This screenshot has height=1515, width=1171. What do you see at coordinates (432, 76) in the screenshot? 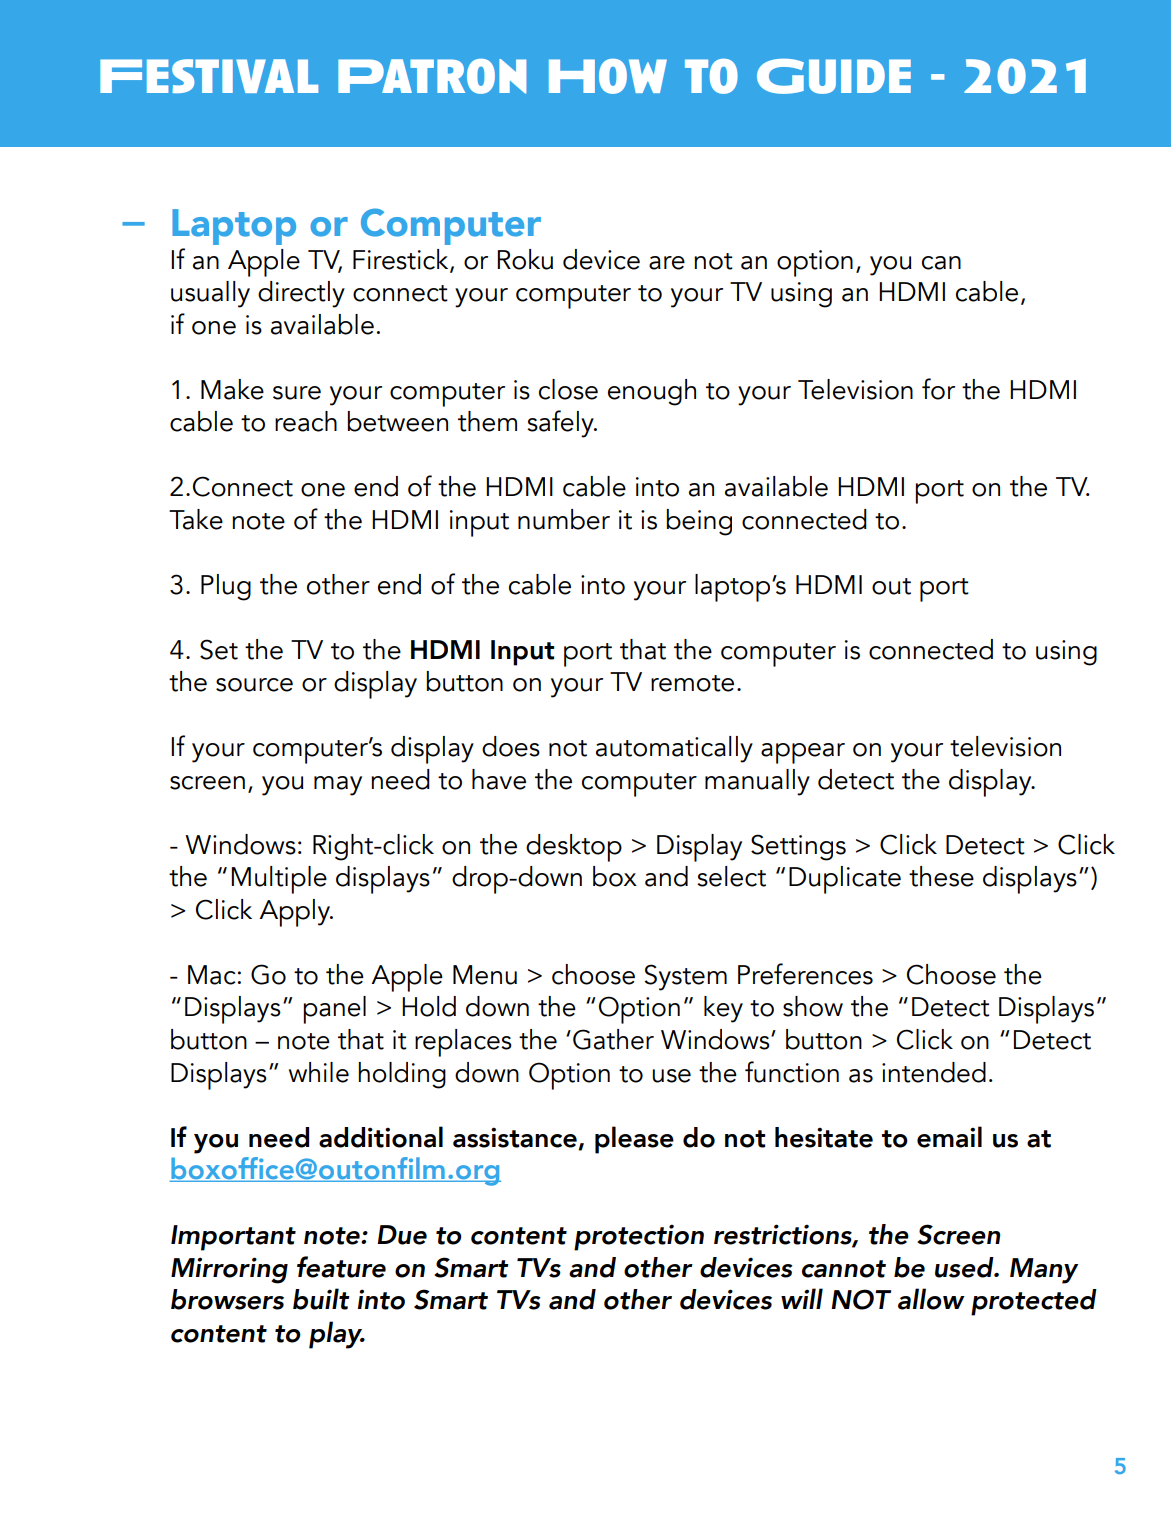
I see `Patron` at bounding box center [432, 76].
